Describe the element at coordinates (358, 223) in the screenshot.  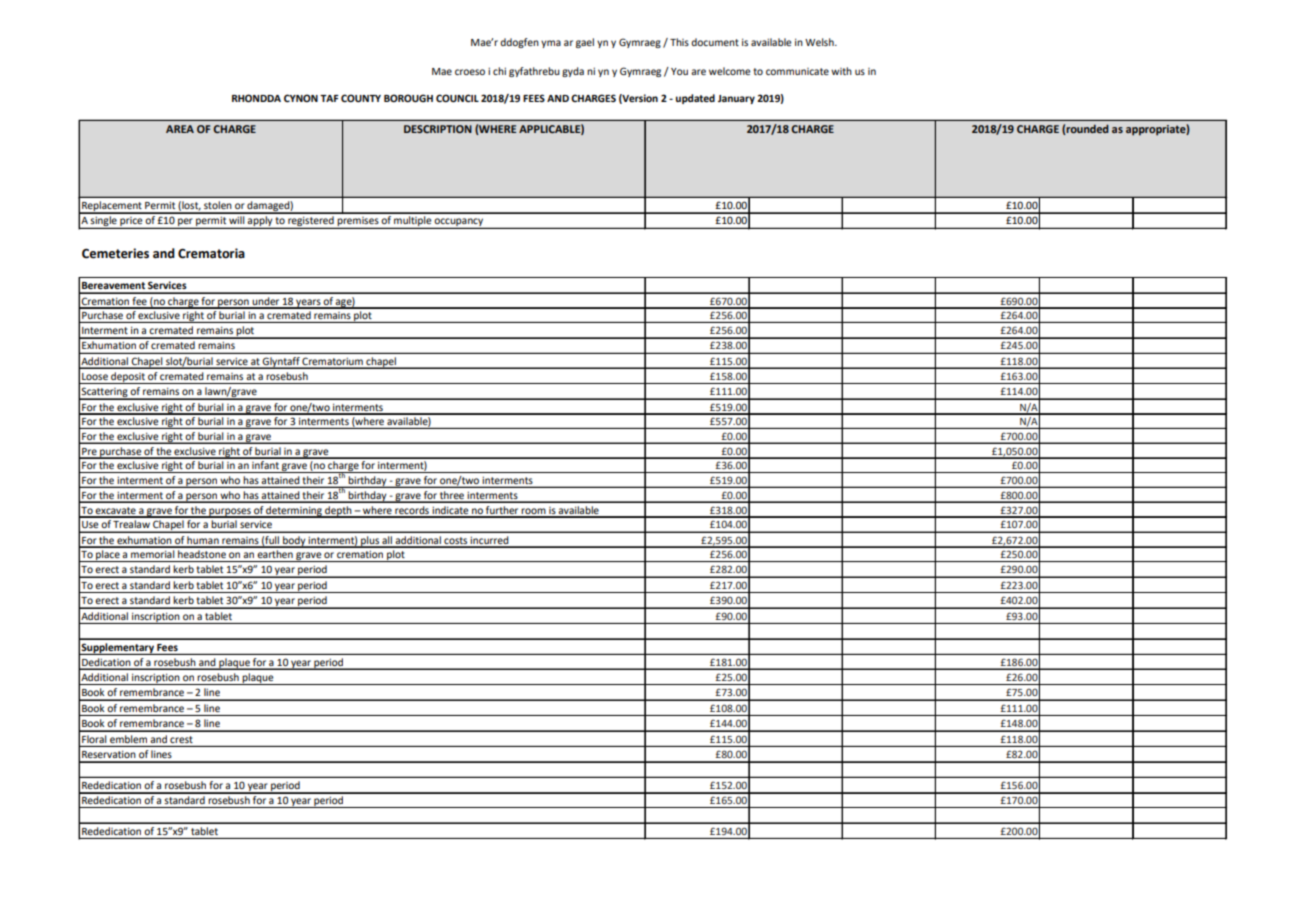
I see `premises` at that location.
